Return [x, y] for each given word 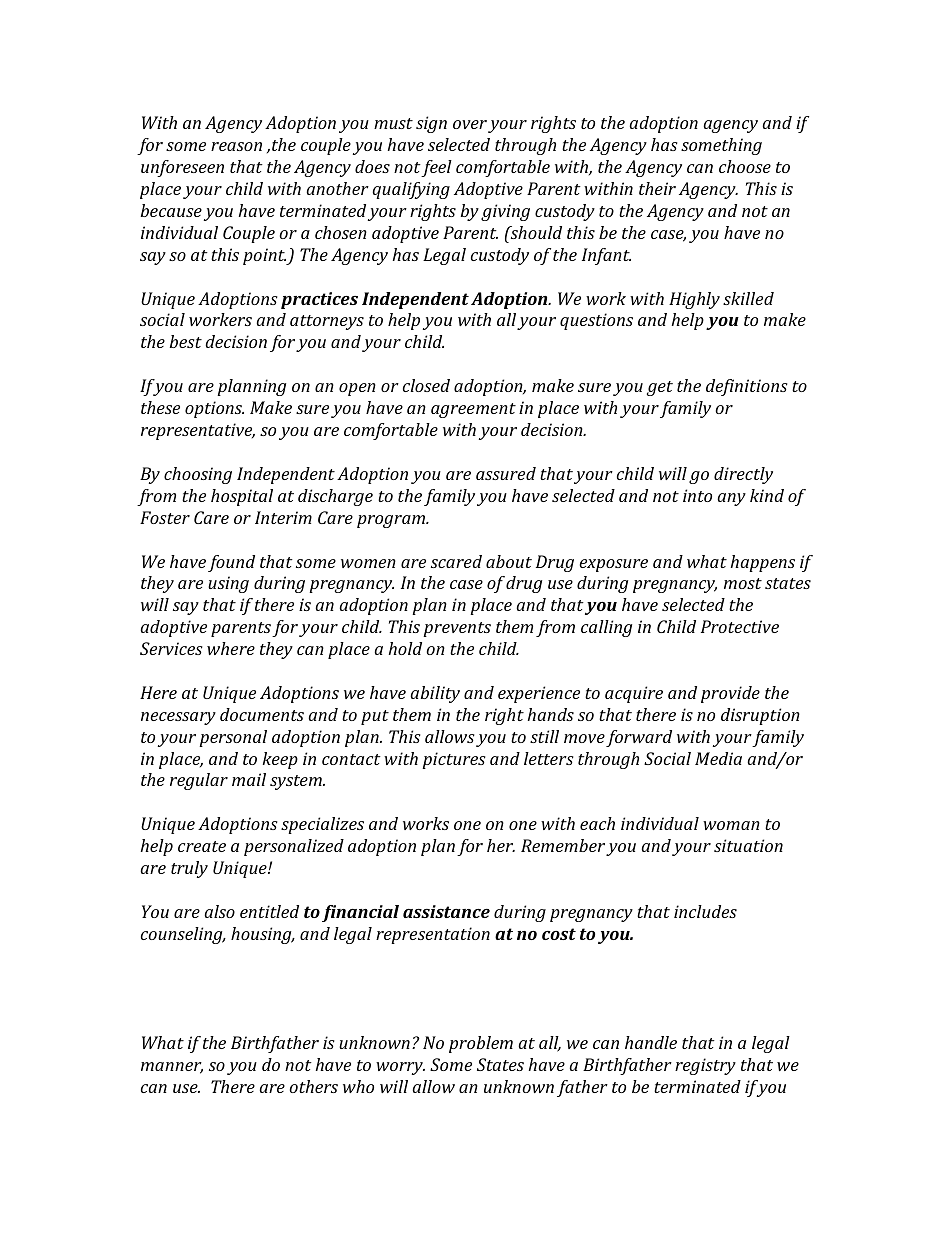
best [186, 341]
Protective [740, 626]
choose [745, 166]
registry [705, 1066]
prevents [457, 629]
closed [426, 385]
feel [436, 168]
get [660, 388]
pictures [454, 760]
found [231, 563]
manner [172, 1068]
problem [481, 1044]
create [202, 846]
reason [236, 146]
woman [731, 825]
